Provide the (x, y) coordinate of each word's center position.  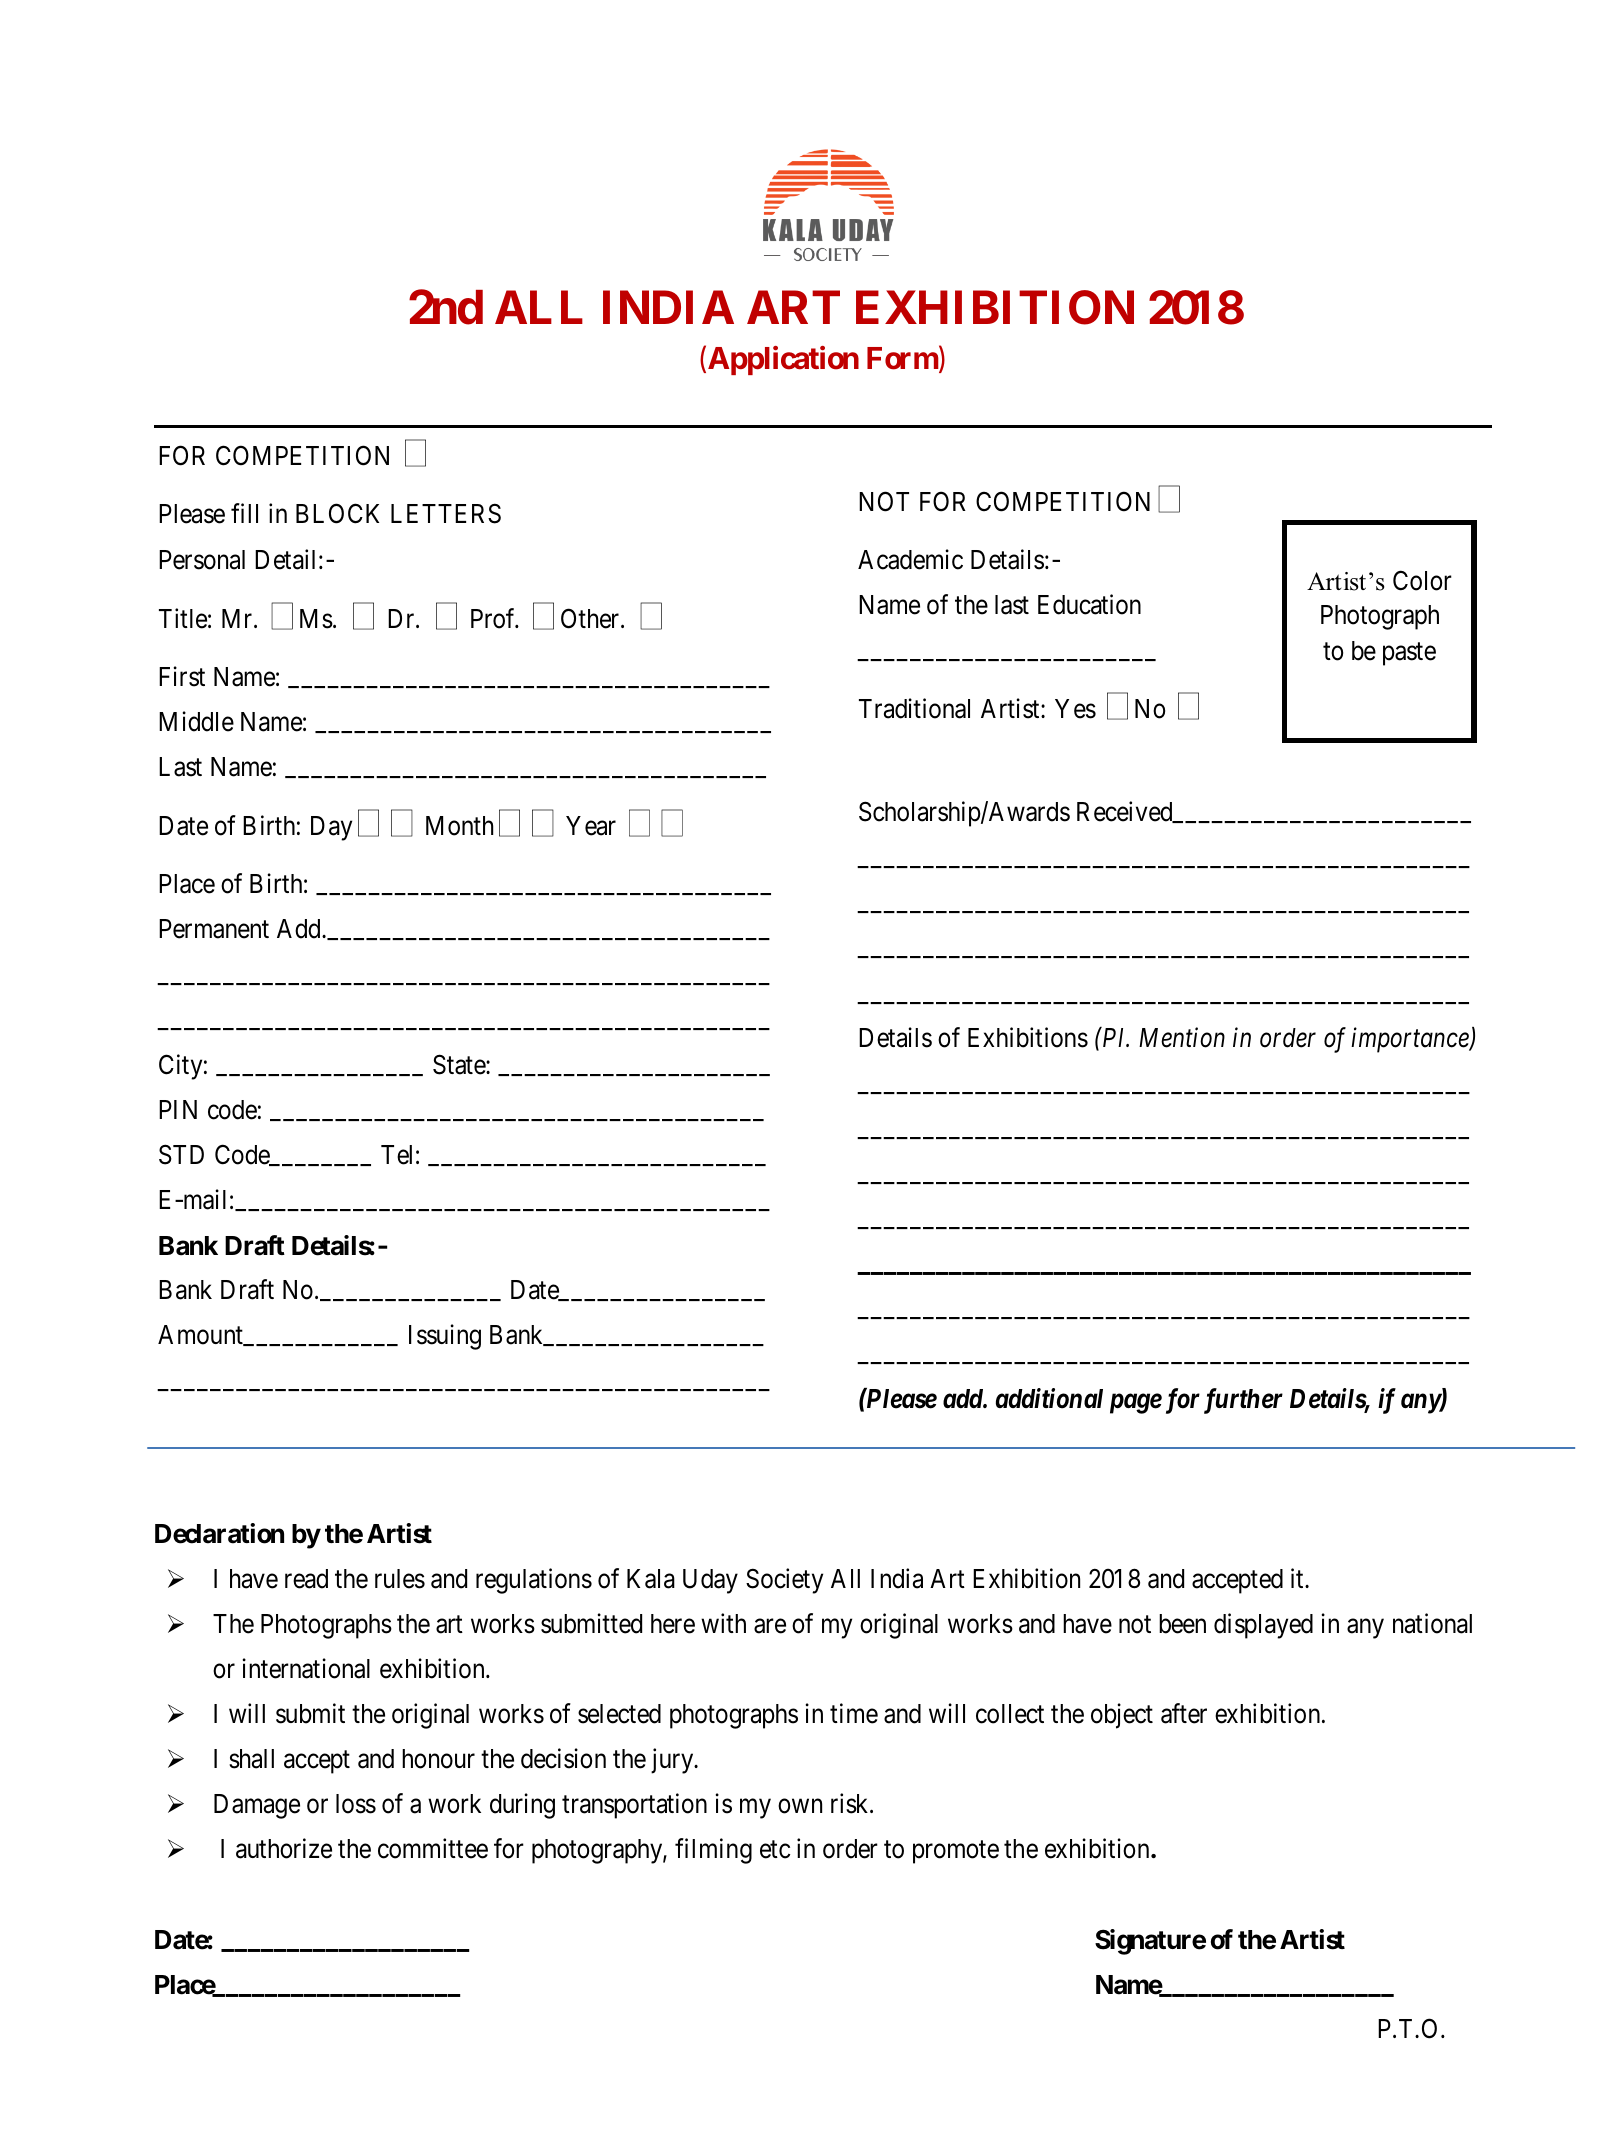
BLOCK (337, 514)
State (460, 1064)
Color (1422, 580)
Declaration (219, 1533)
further (1243, 1401)
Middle (196, 721)
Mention (1182, 1038)
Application (783, 360)
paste (1409, 654)
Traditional (914, 708)
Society (784, 1581)
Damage (257, 1806)
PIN (178, 1109)
